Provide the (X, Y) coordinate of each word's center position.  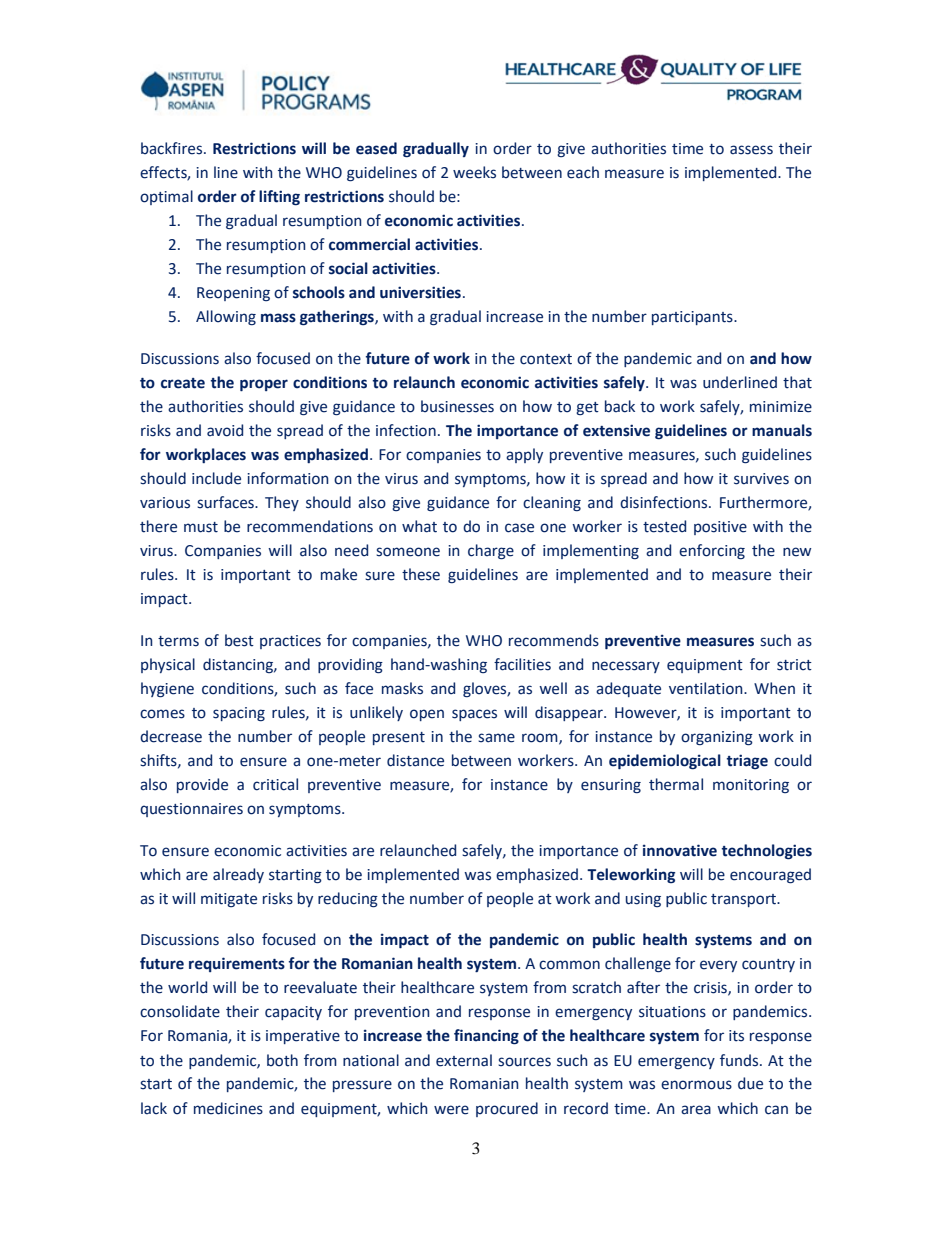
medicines (228, 1108)
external (464, 1060)
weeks (474, 172)
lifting (279, 198)
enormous (696, 1085)
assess (751, 150)
